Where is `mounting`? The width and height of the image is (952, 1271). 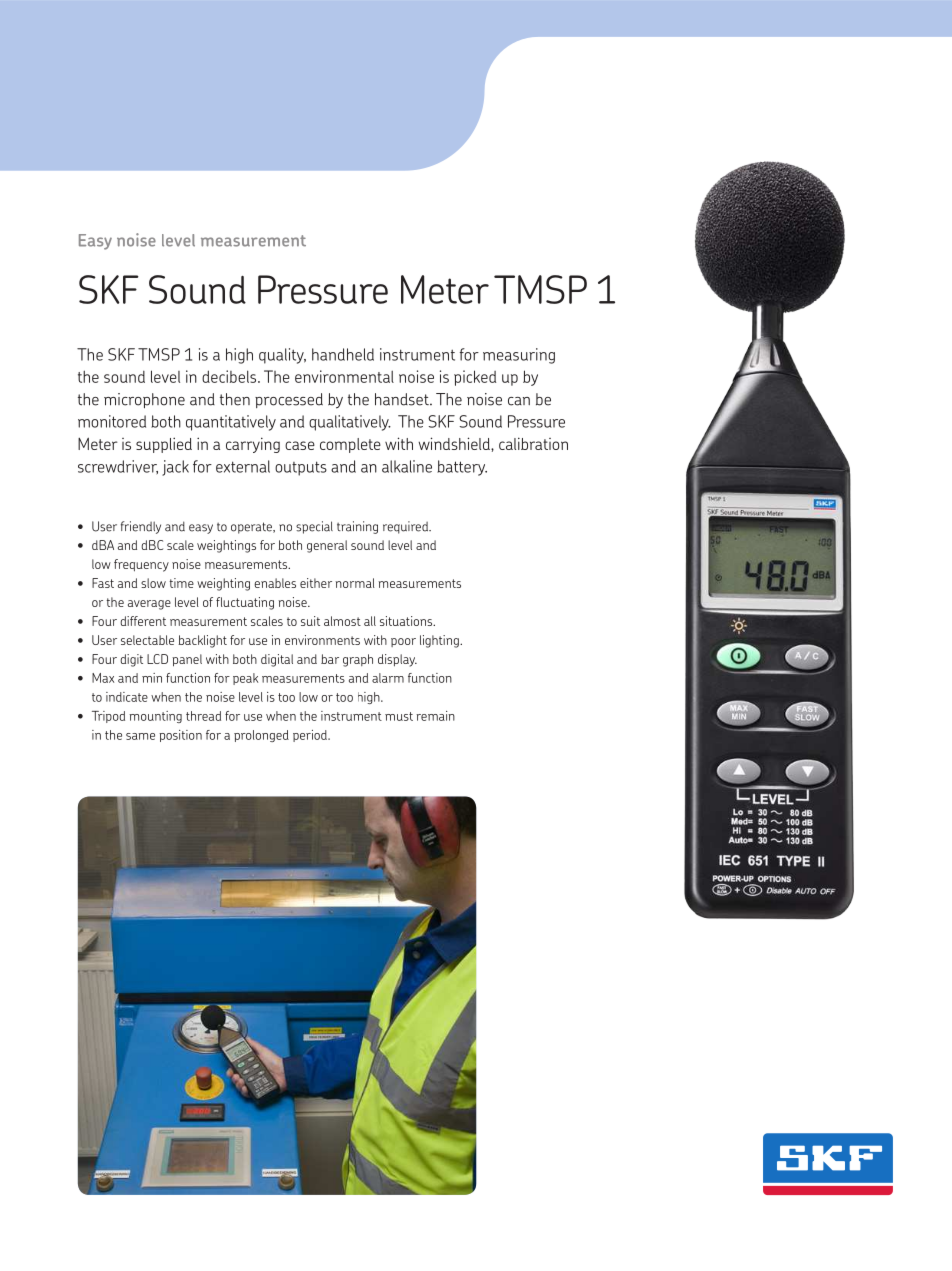 mounting is located at coordinates (155, 717).
